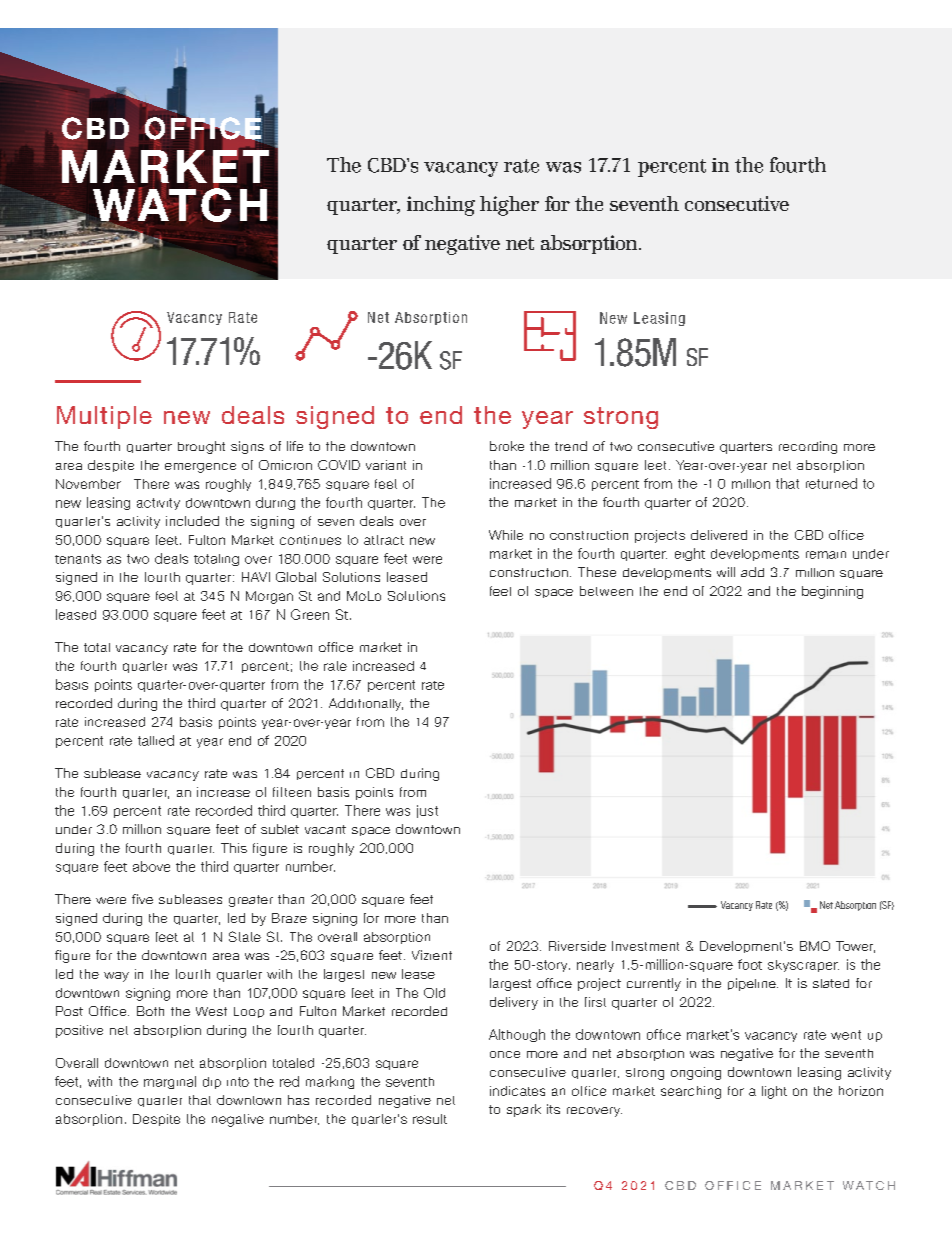  Describe the element at coordinates (441, 206) in the page. I see `inching` at that location.
